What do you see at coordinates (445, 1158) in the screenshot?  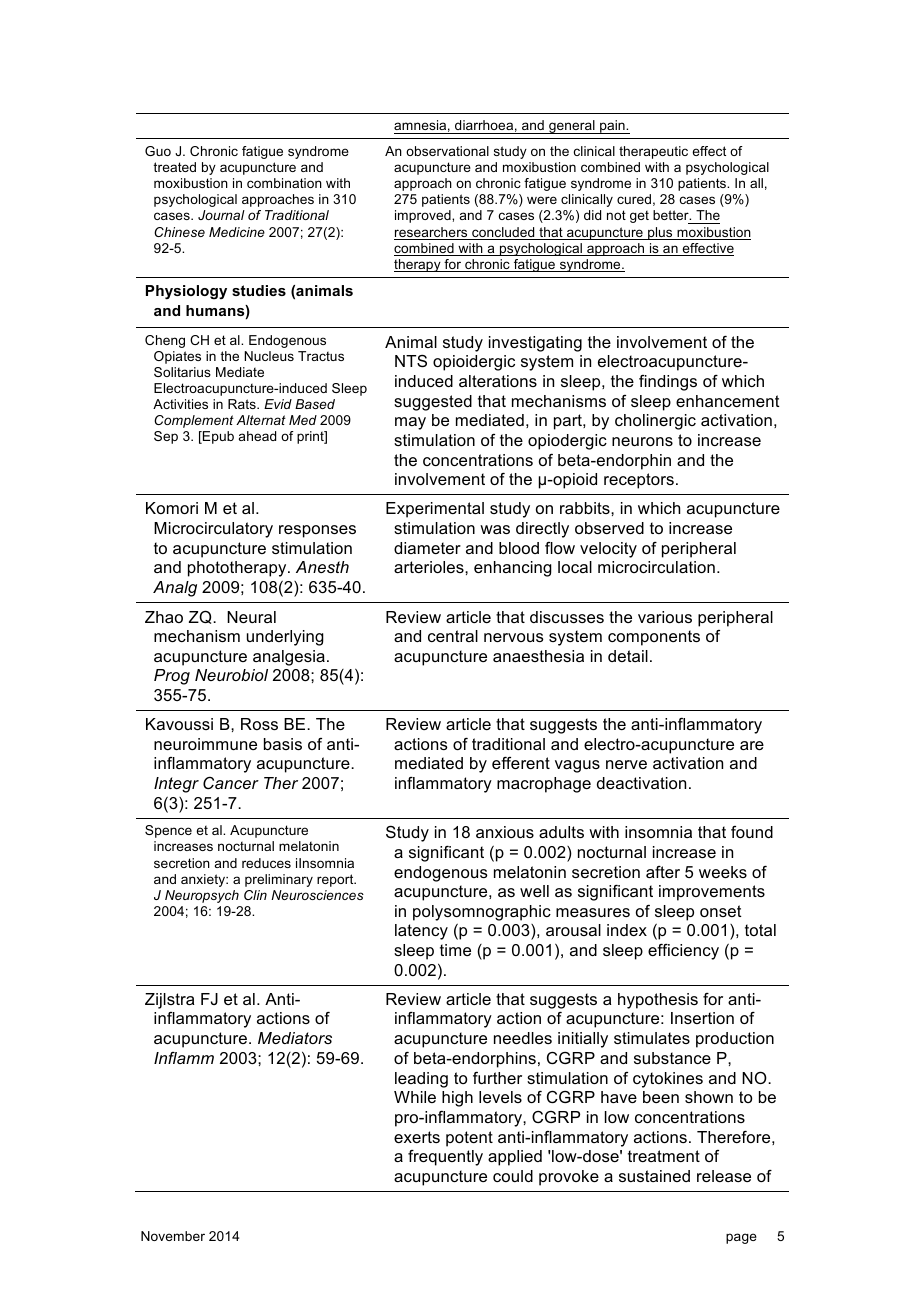 I see `frequently` at bounding box center [445, 1158].
